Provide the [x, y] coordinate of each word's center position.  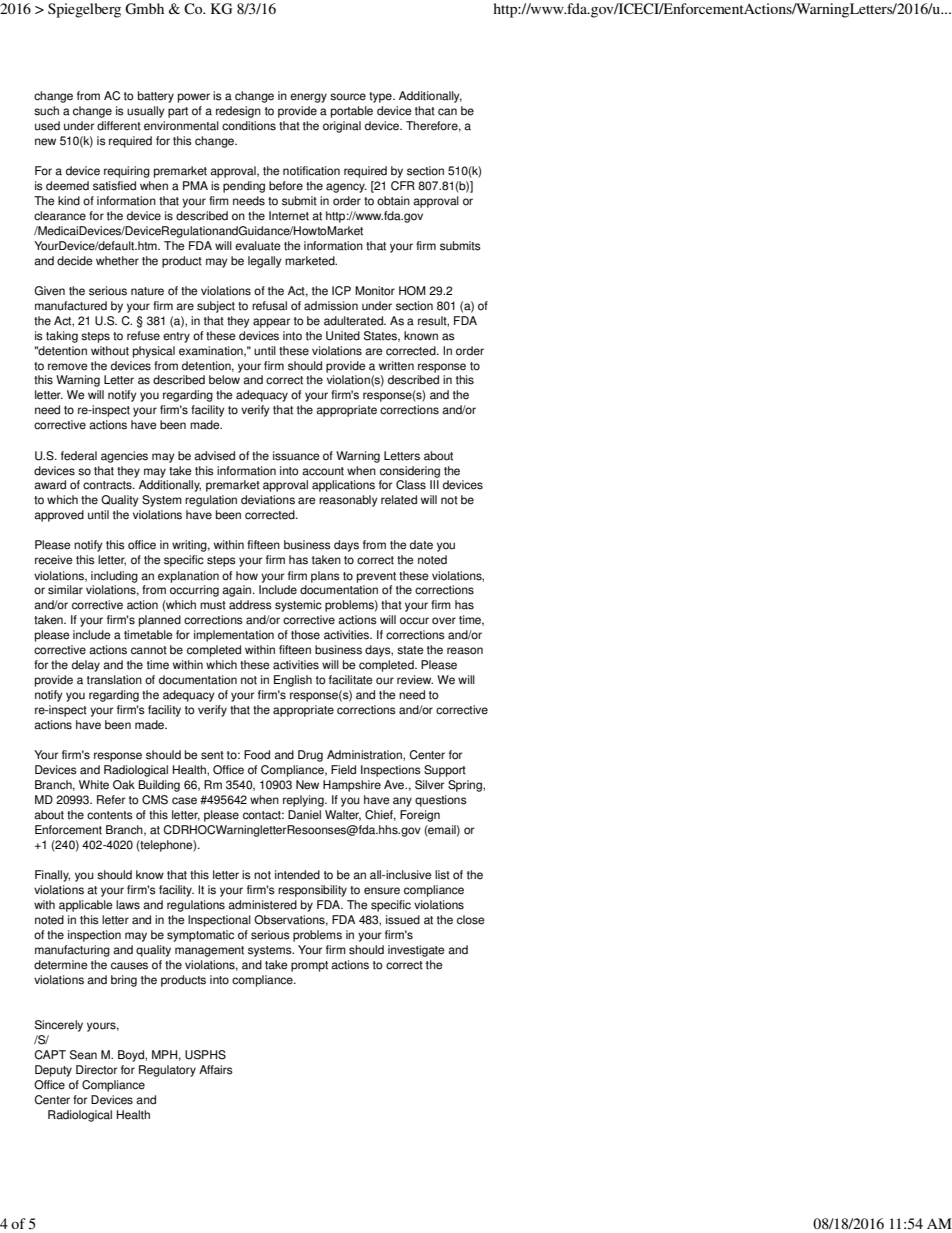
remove [68, 367]
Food [257, 755]
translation [114, 680]
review [415, 680]
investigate [416, 951]
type [381, 97]
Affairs [216, 1070]
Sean [83, 1055]
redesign [238, 112]
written [396, 366]
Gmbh [144, 9]
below [224, 380]
